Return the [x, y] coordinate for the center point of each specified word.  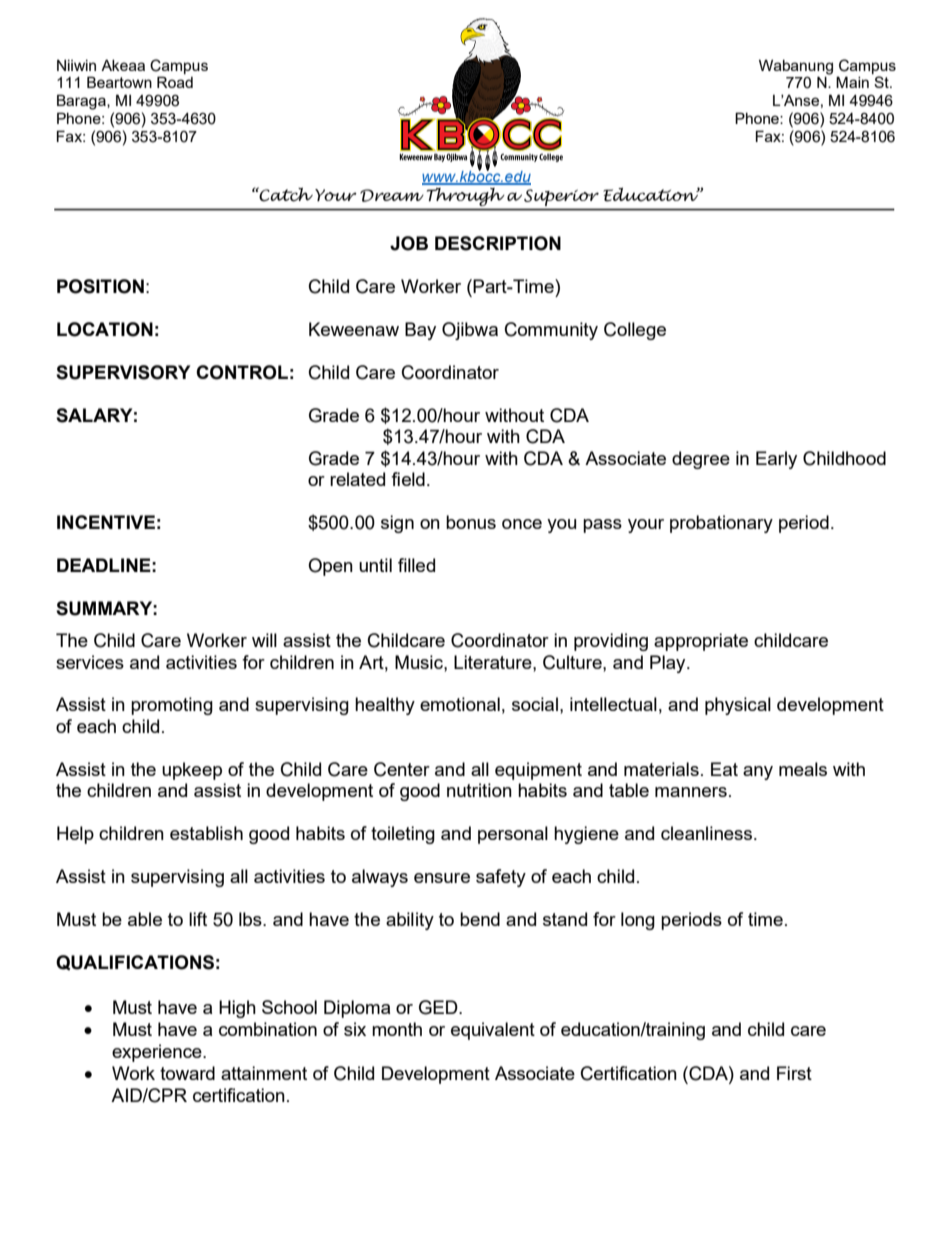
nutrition [479, 790]
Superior [561, 197]
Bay [420, 331]
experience [158, 1053]
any [758, 773]
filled [416, 565]
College [635, 331]
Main [852, 82]
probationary [721, 524]
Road [175, 82]
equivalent [493, 1031]
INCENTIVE [106, 522]
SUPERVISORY [123, 372]
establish [206, 833]
